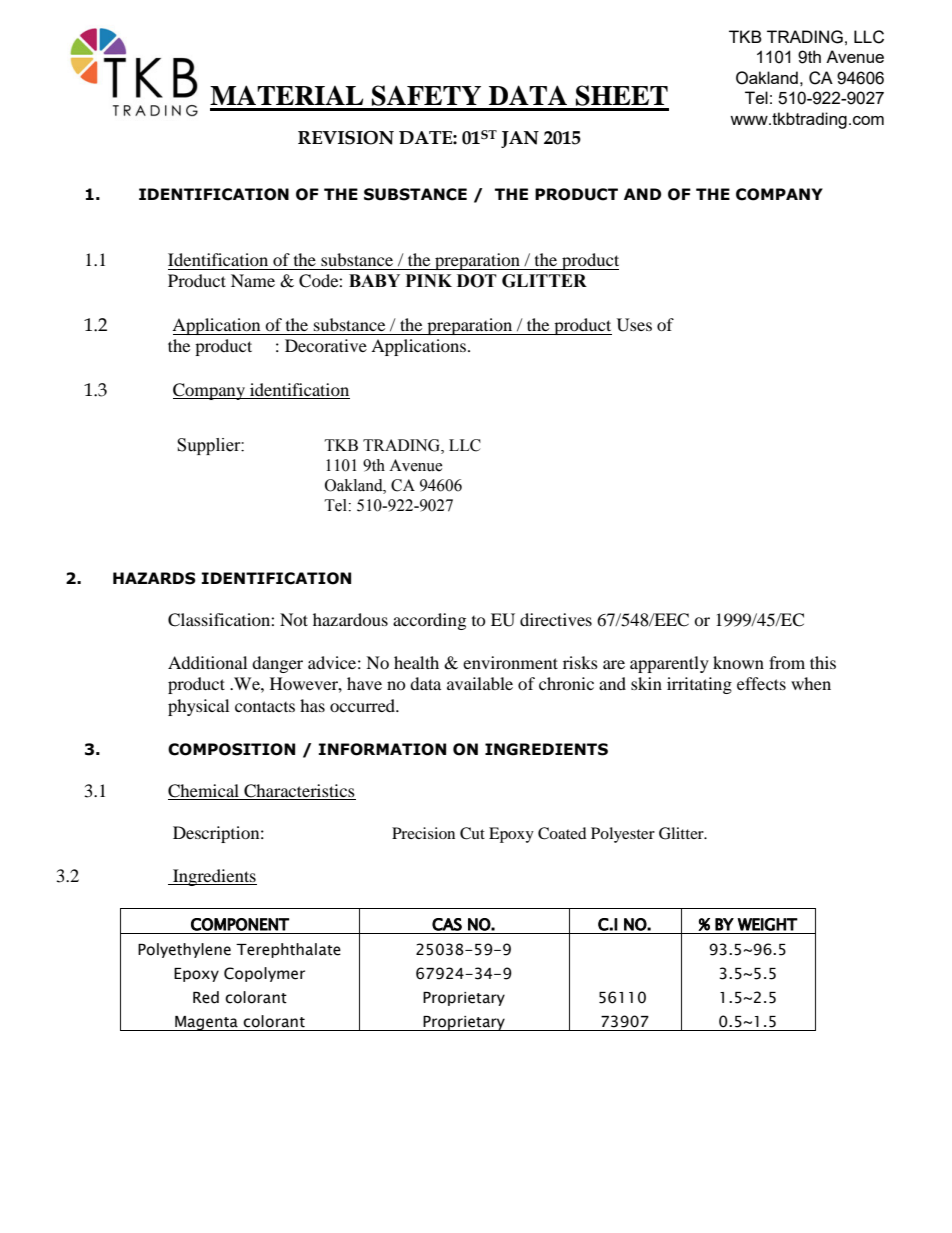 The height and width of the screenshot is (1233, 952). I want to click on Chemical, so click(203, 791).
